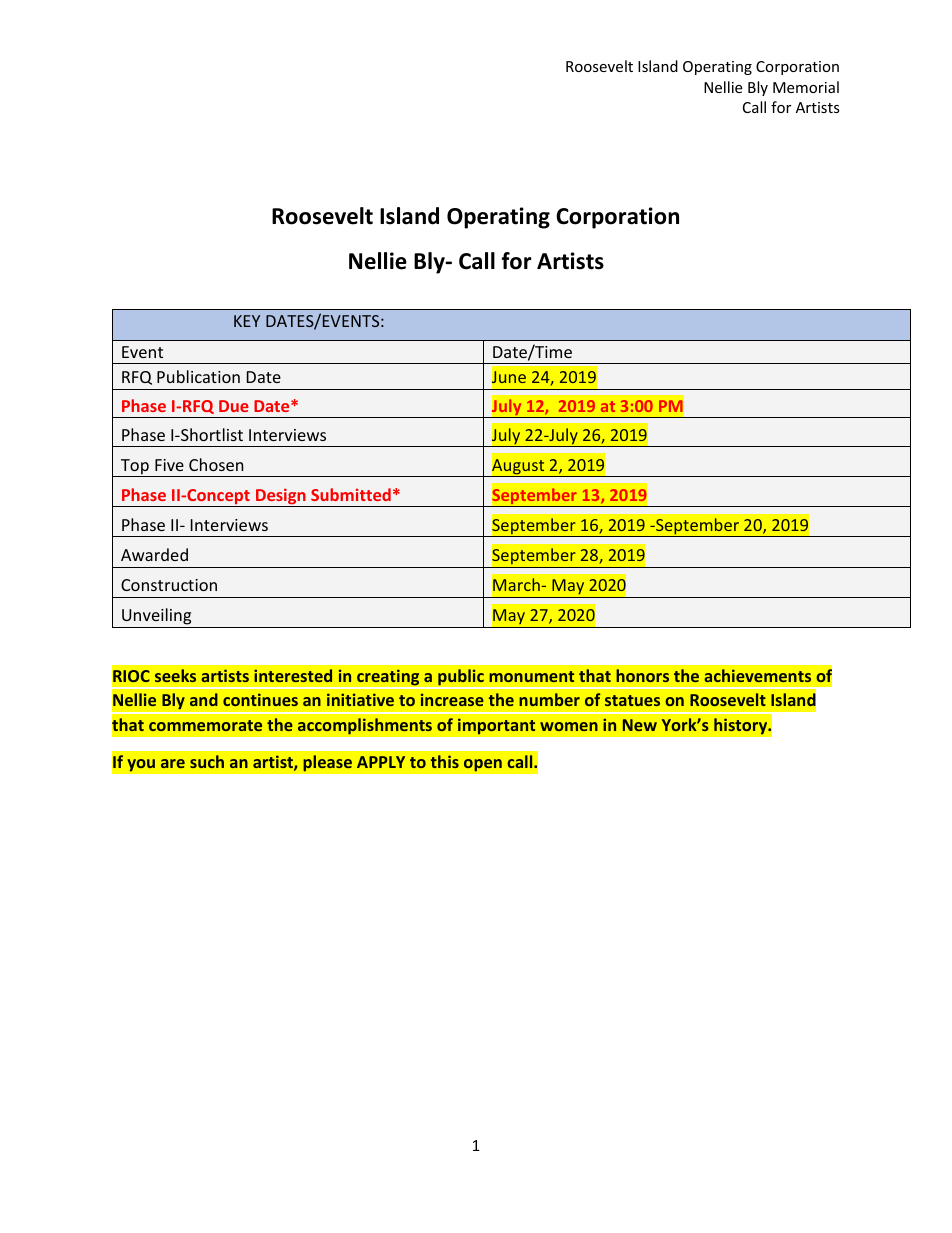 The width and height of the screenshot is (952, 1233). What do you see at coordinates (154, 554) in the screenshot?
I see `Awarded` at bounding box center [154, 554].
